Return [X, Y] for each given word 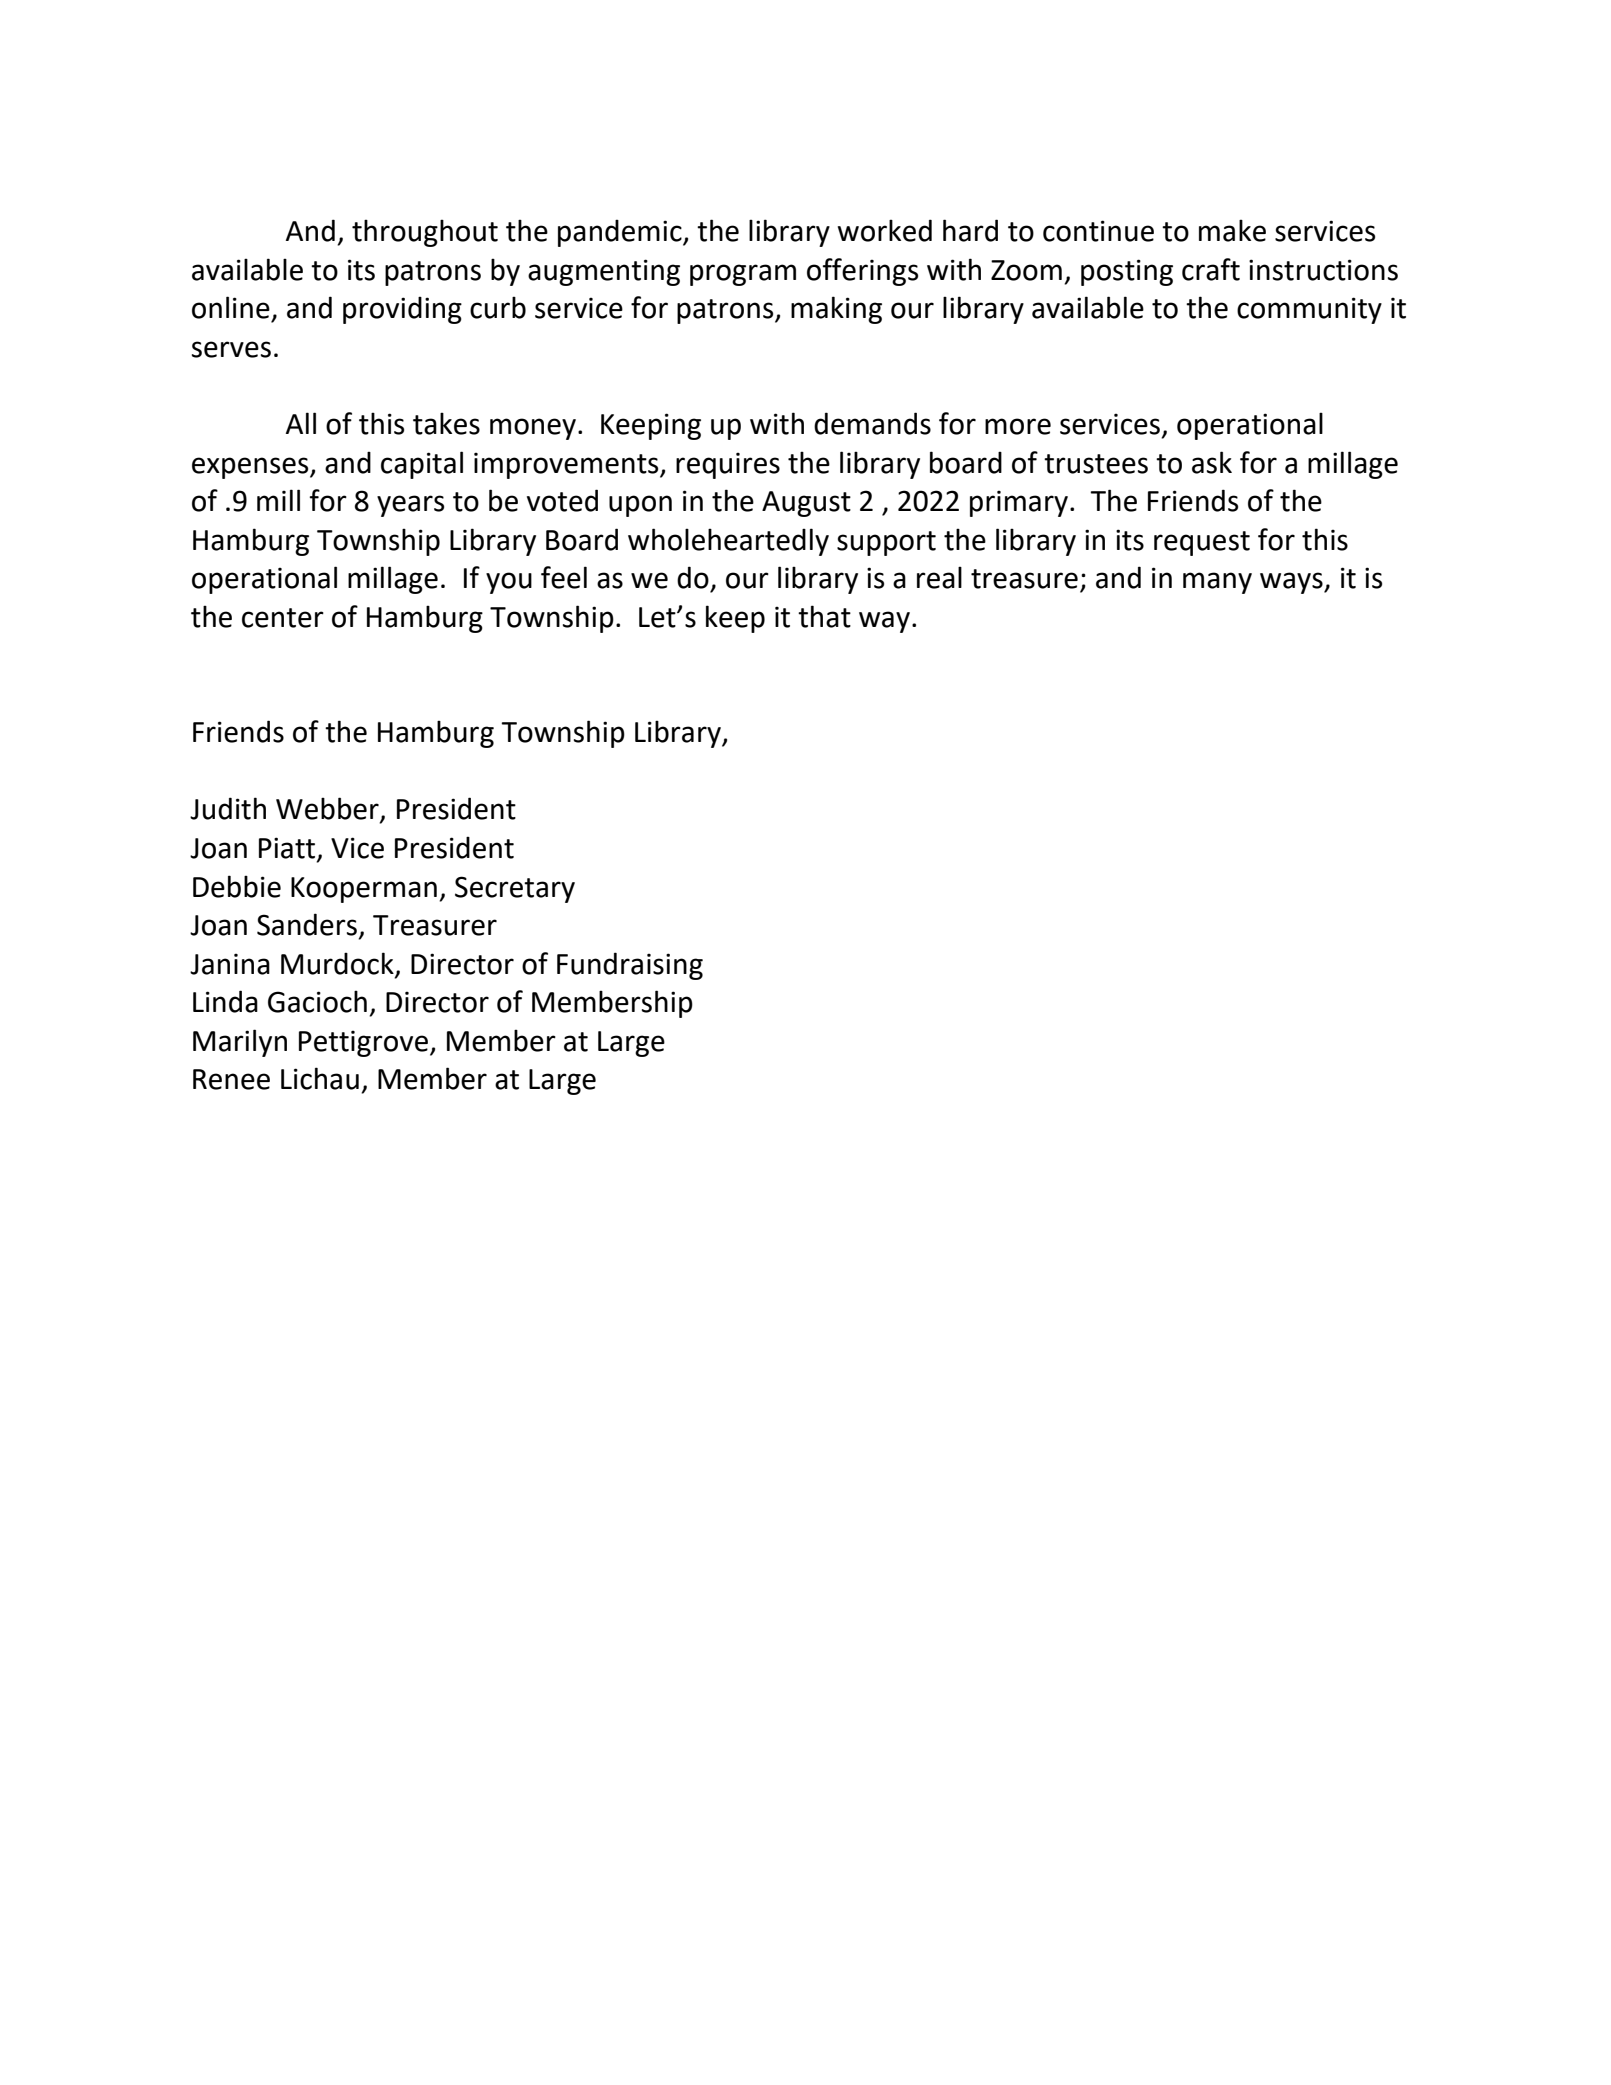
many [1217, 583]
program [743, 275]
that [824, 616]
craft [1211, 269]
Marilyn [240, 1043]
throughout [425, 233]
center [283, 618]
